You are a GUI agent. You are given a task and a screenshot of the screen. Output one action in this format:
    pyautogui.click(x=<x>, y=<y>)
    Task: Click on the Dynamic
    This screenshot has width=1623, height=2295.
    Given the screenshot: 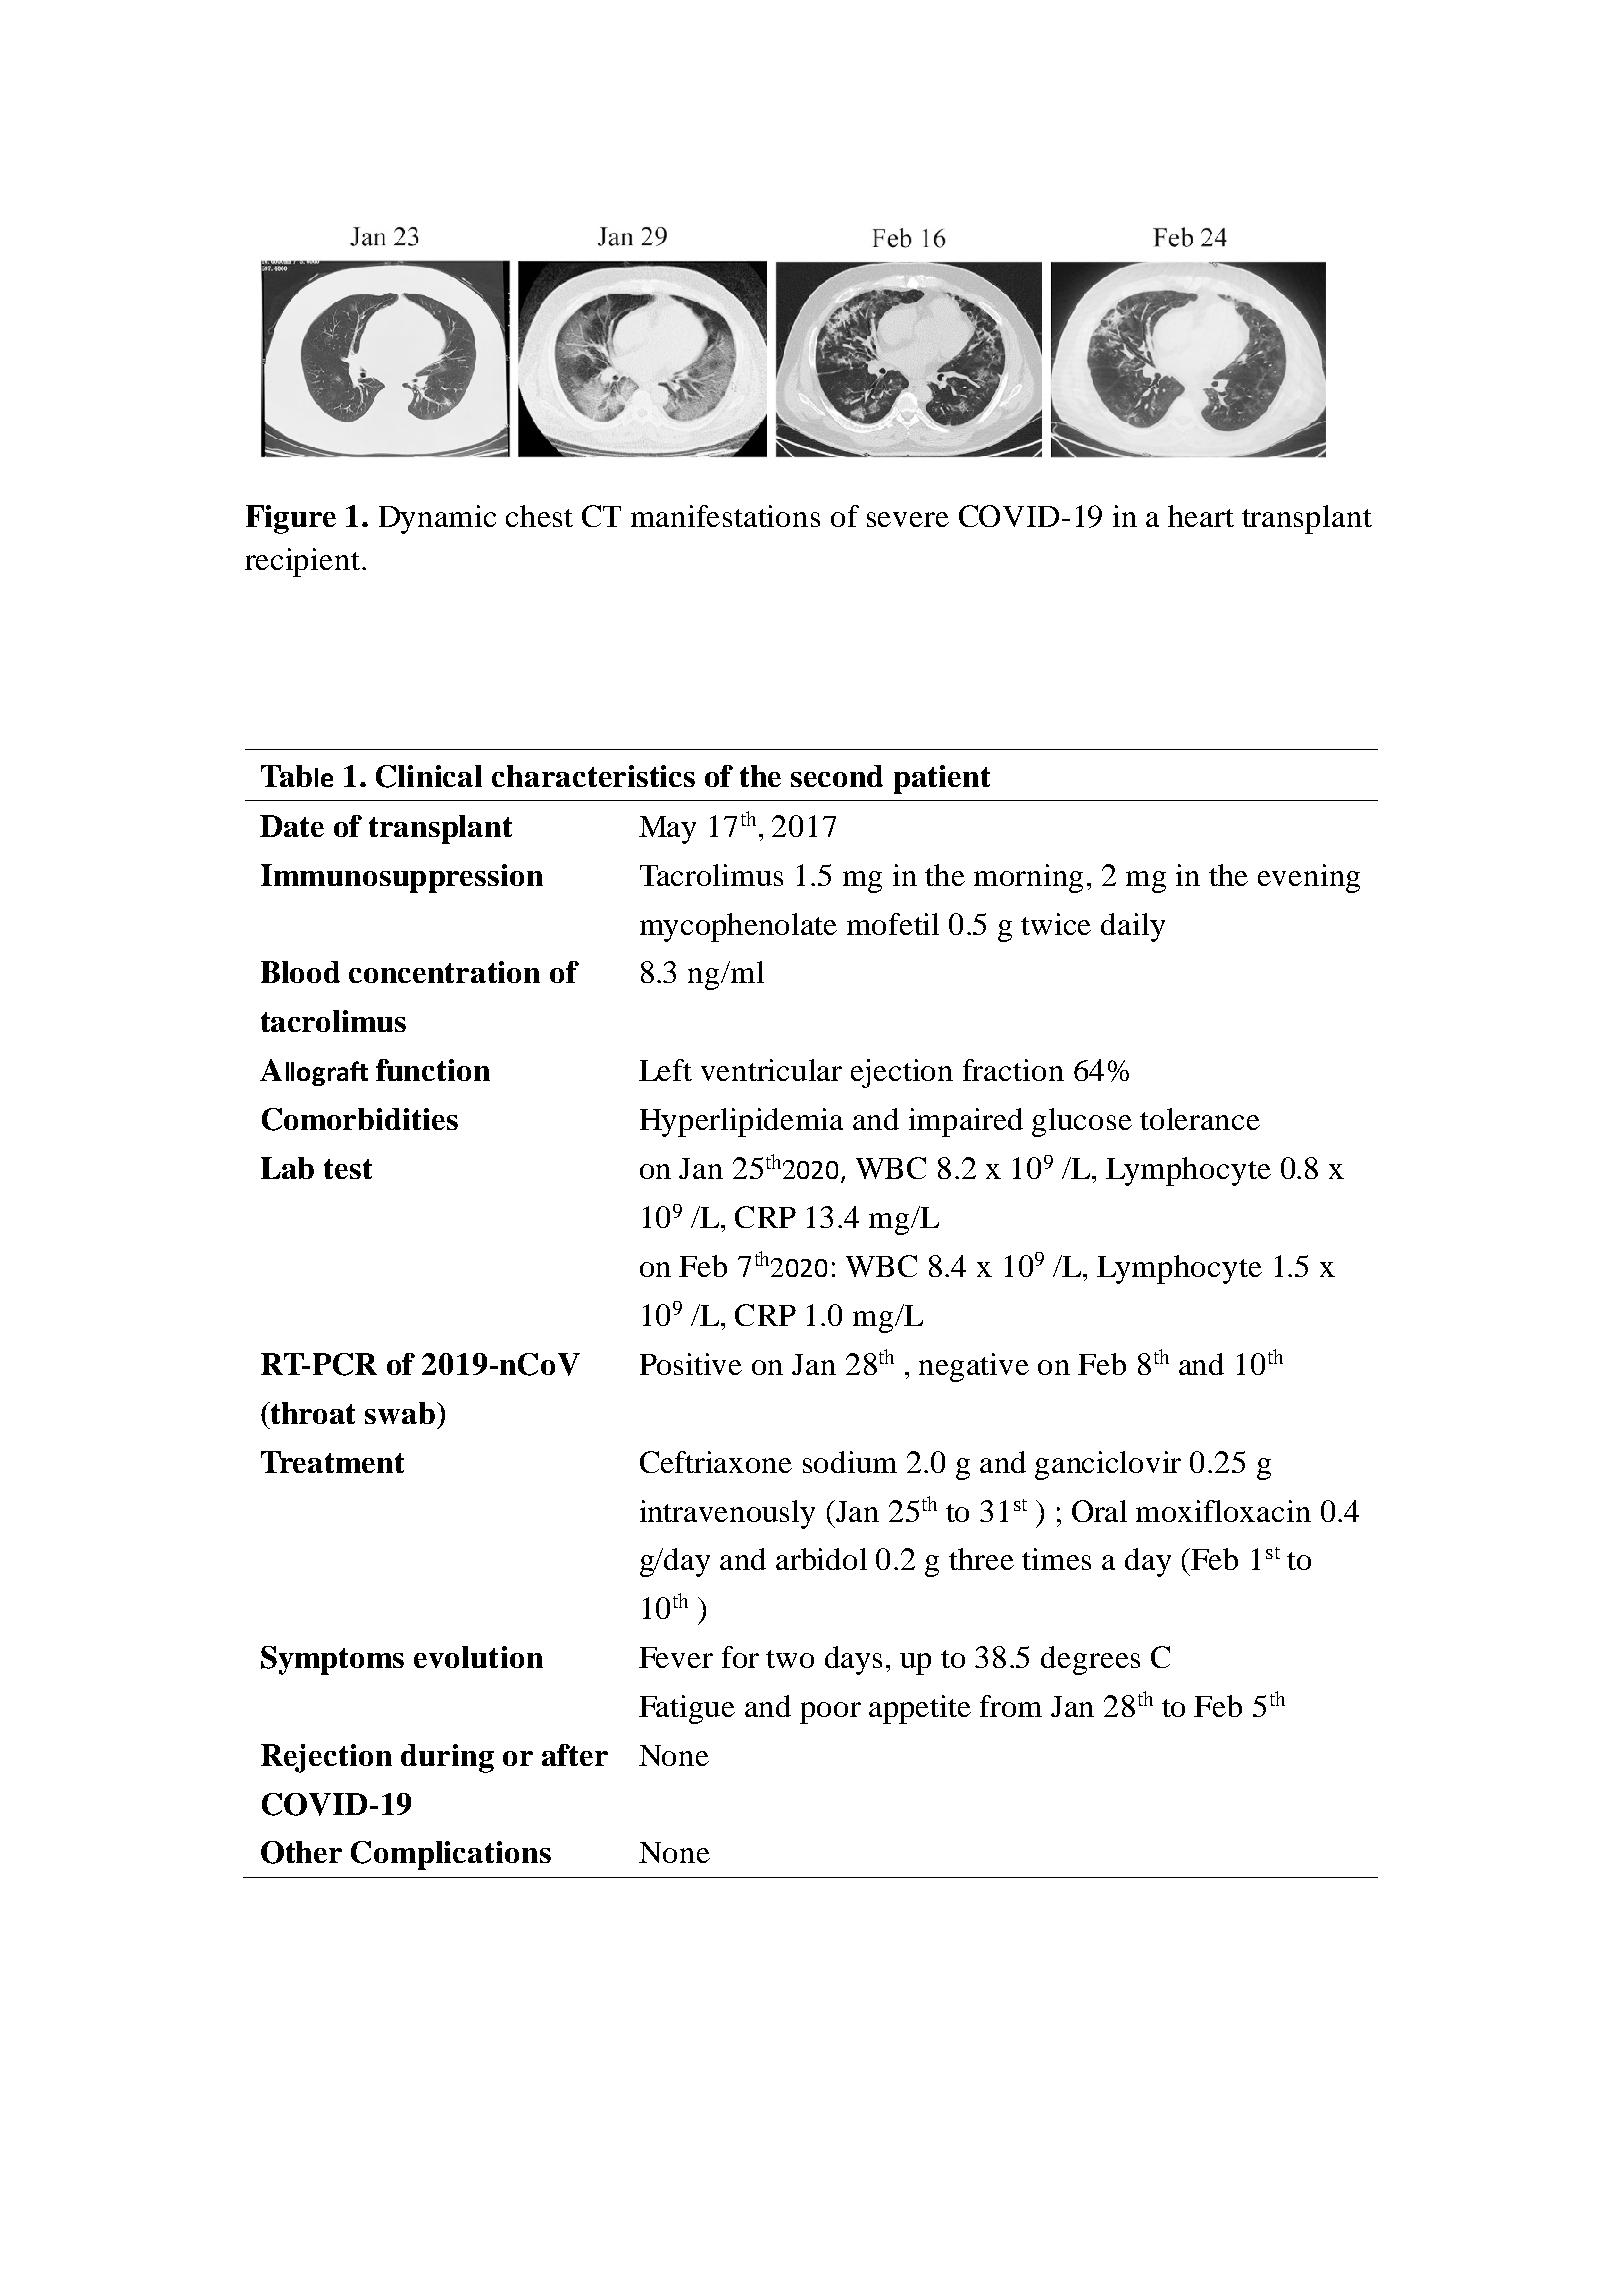 What is the action you would take?
    pyautogui.click(x=437, y=519)
